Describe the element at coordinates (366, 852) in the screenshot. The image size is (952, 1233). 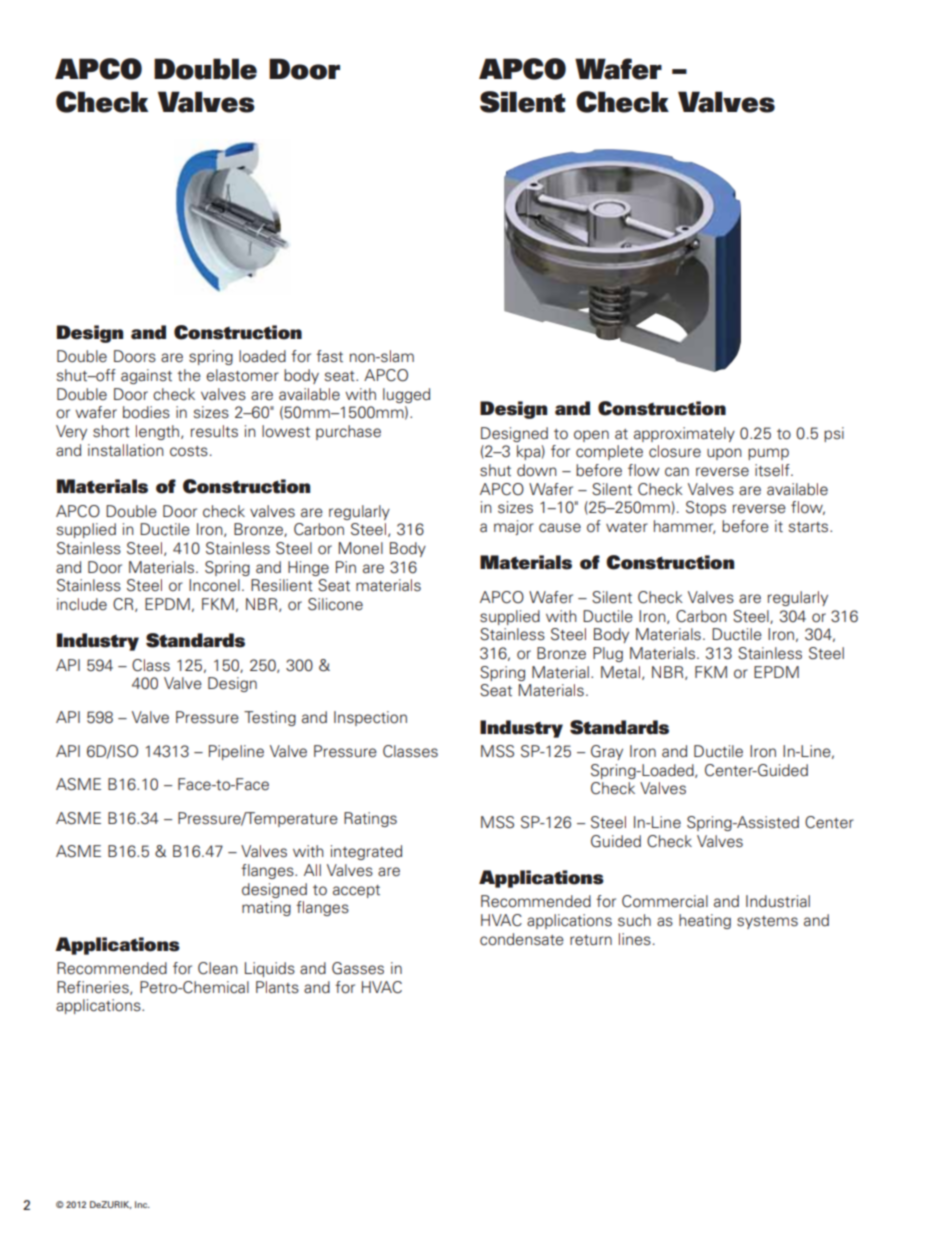
I see `integrated` at that location.
